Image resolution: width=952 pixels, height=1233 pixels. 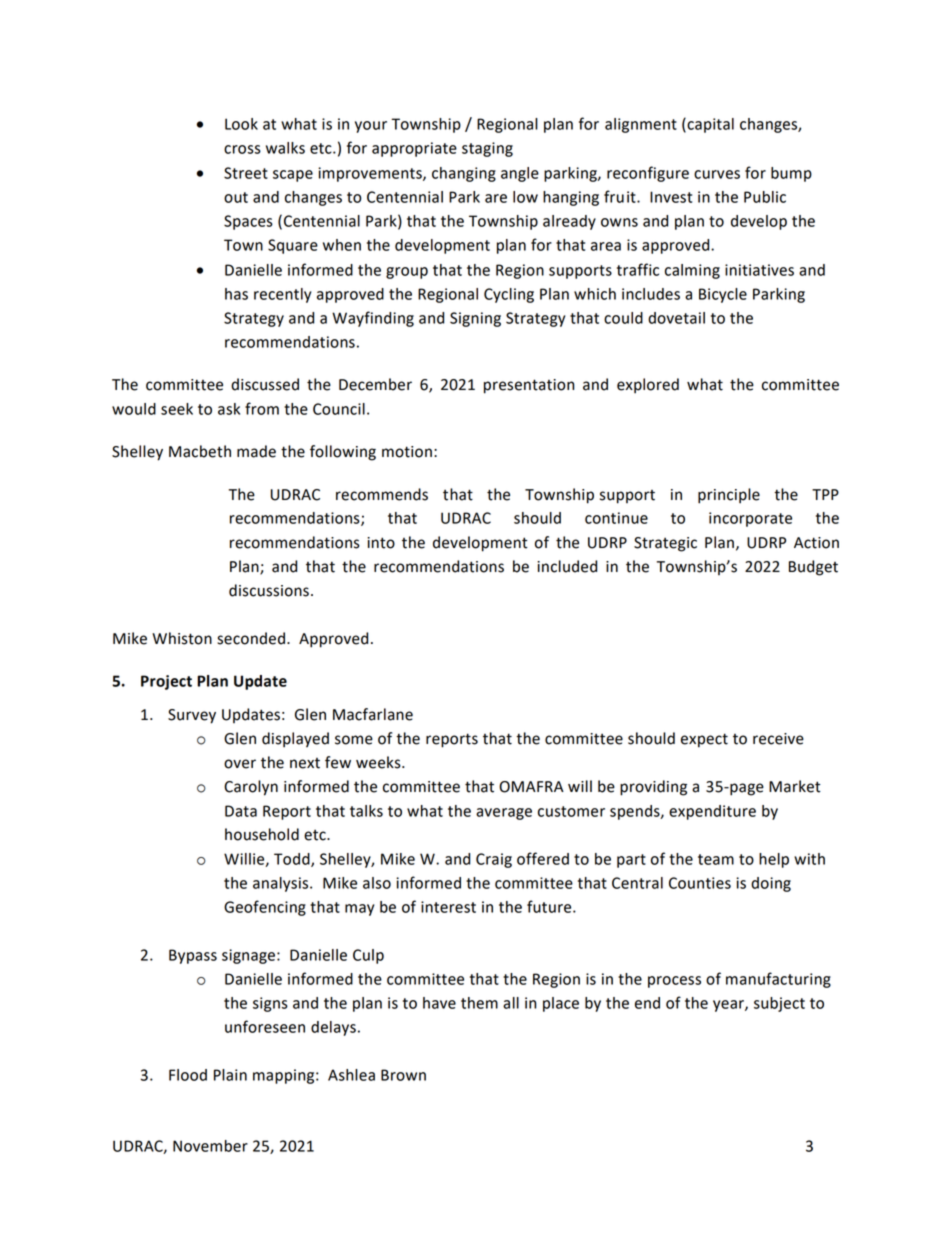 What do you see at coordinates (567, 566) in the page?
I see `included` at bounding box center [567, 566].
